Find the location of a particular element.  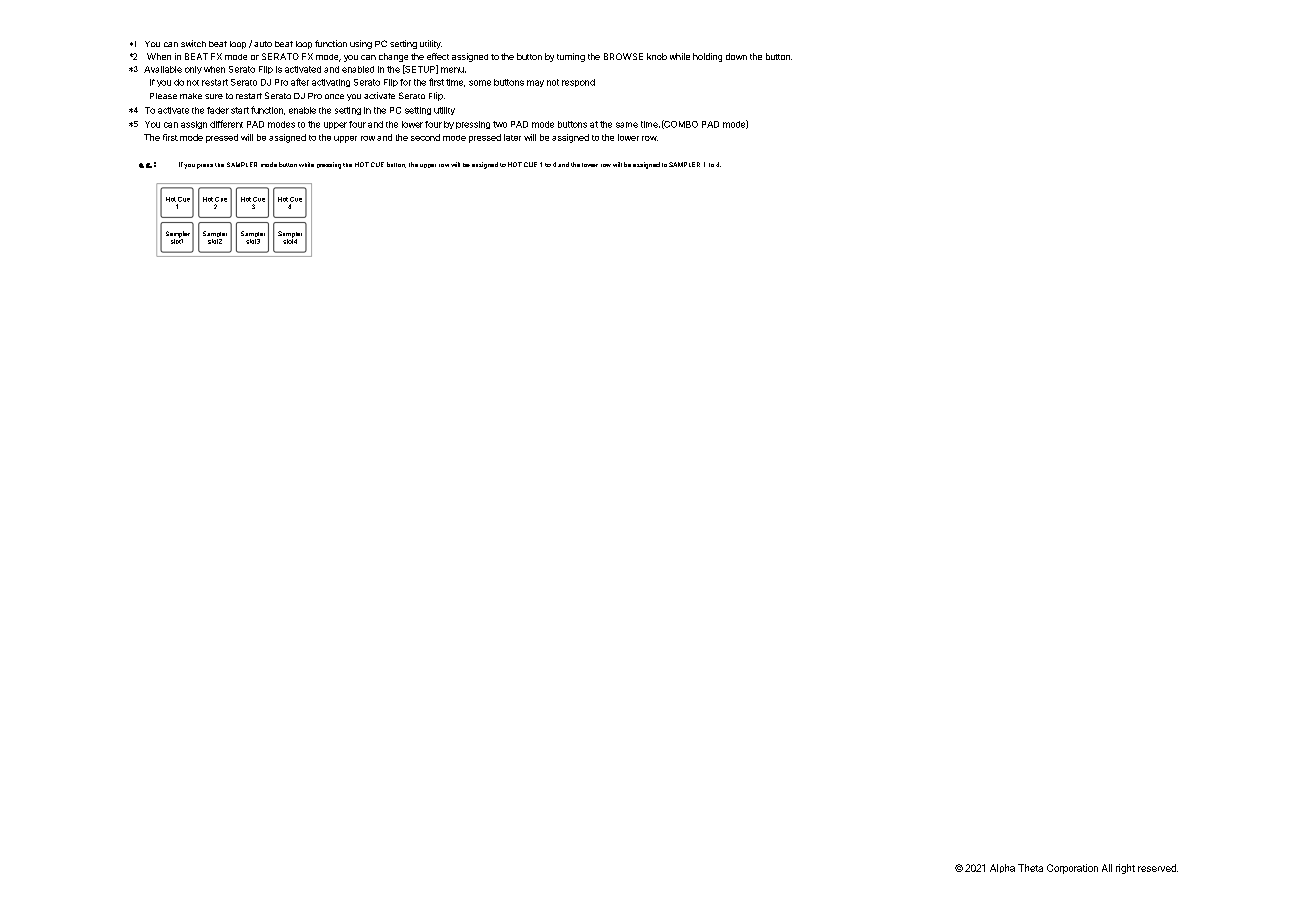

later is located at coordinates (512, 137).
